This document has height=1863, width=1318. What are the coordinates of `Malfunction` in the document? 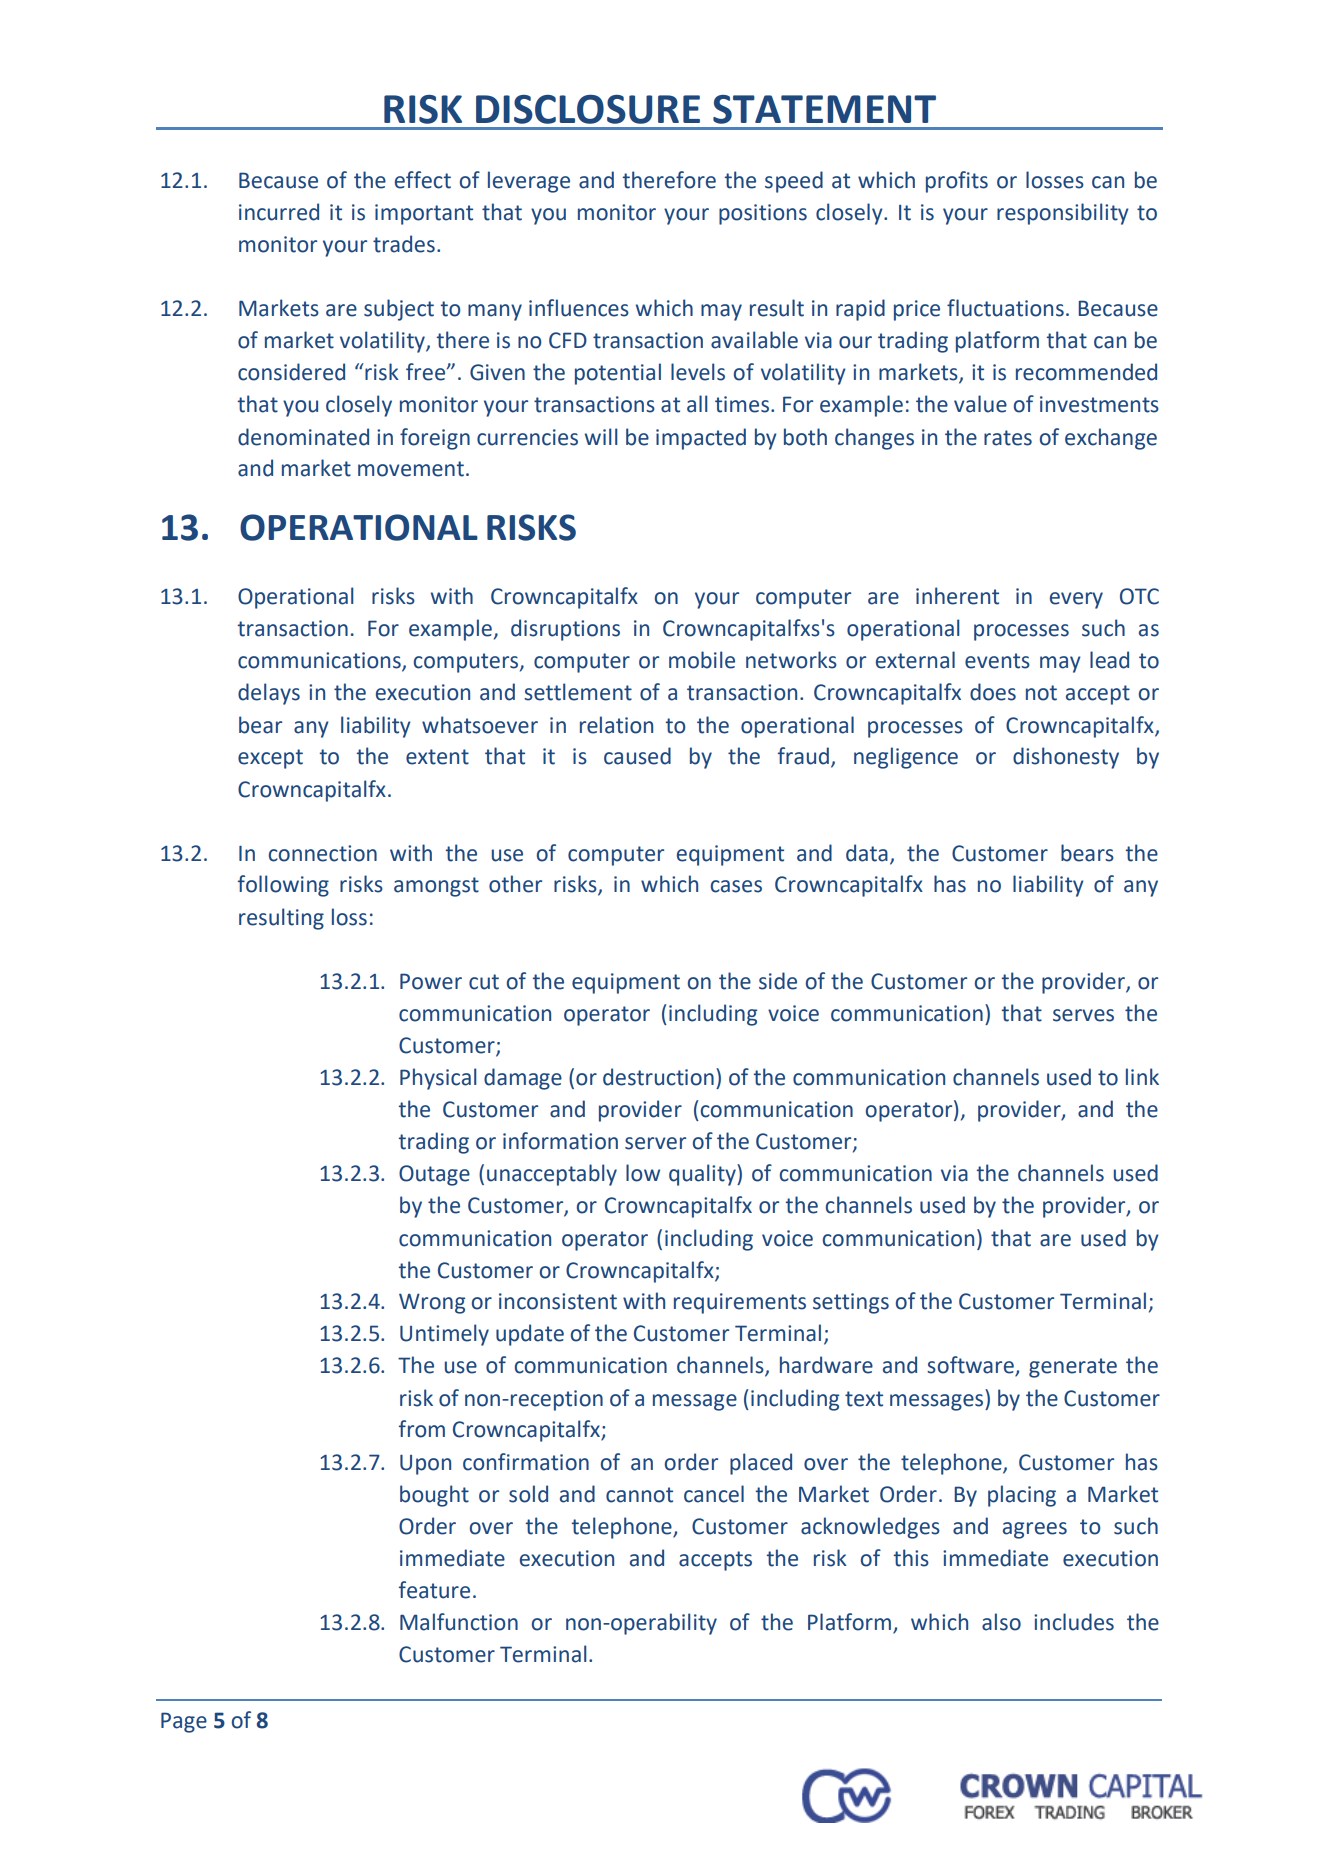 It's located at (459, 1622).
